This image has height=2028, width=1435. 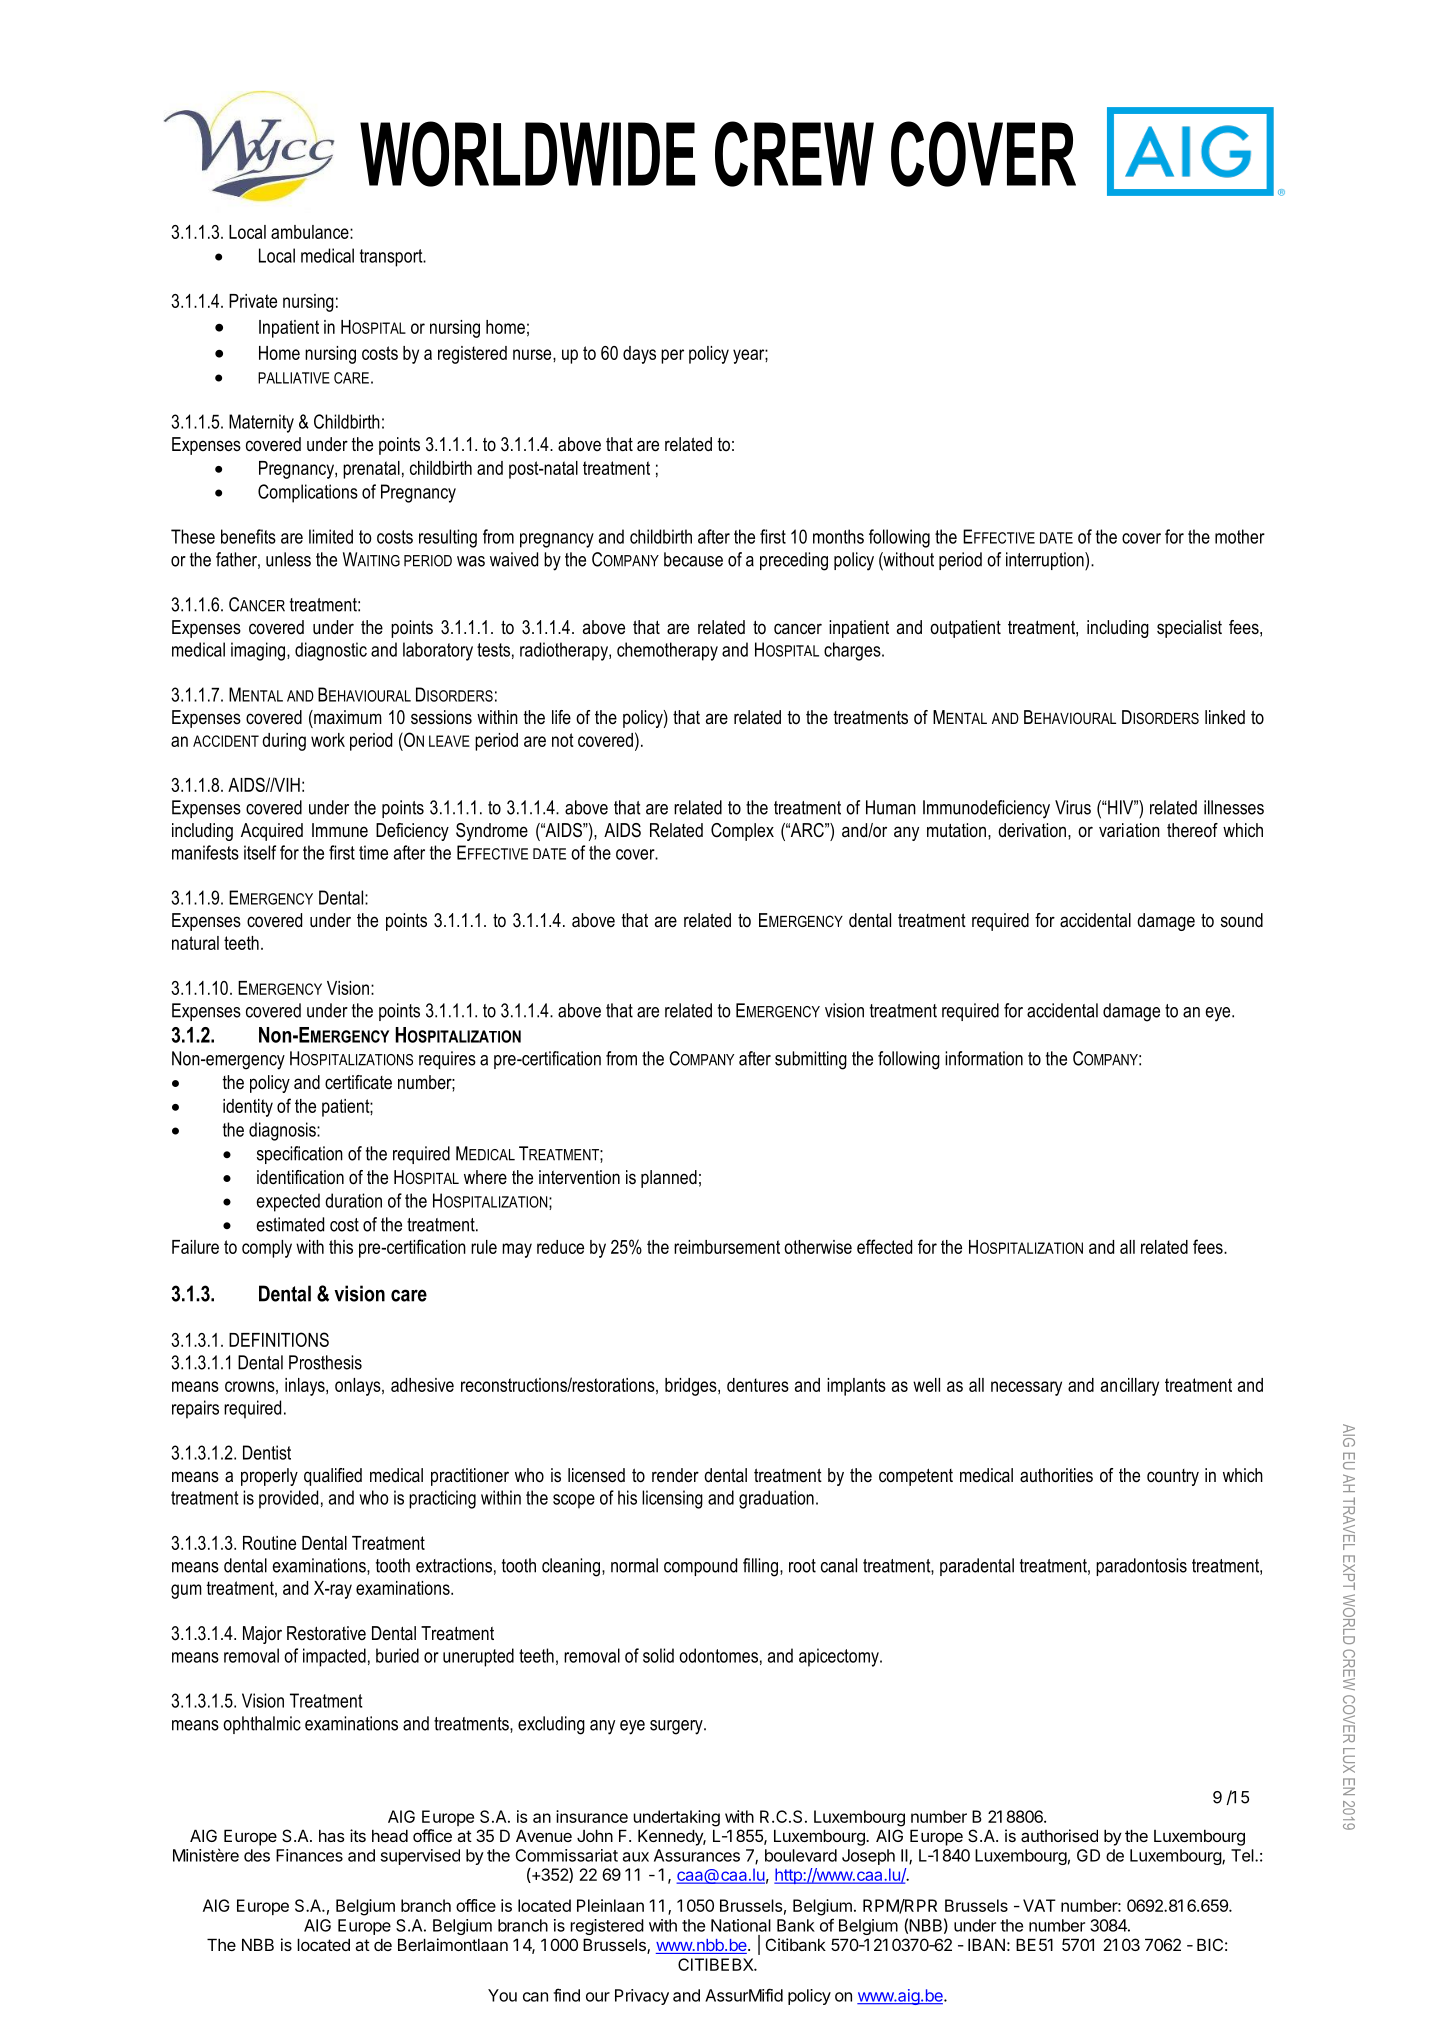 What do you see at coordinates (1046, 561) in the image?
I see `interruption` at bounding box center [1046, 561].
